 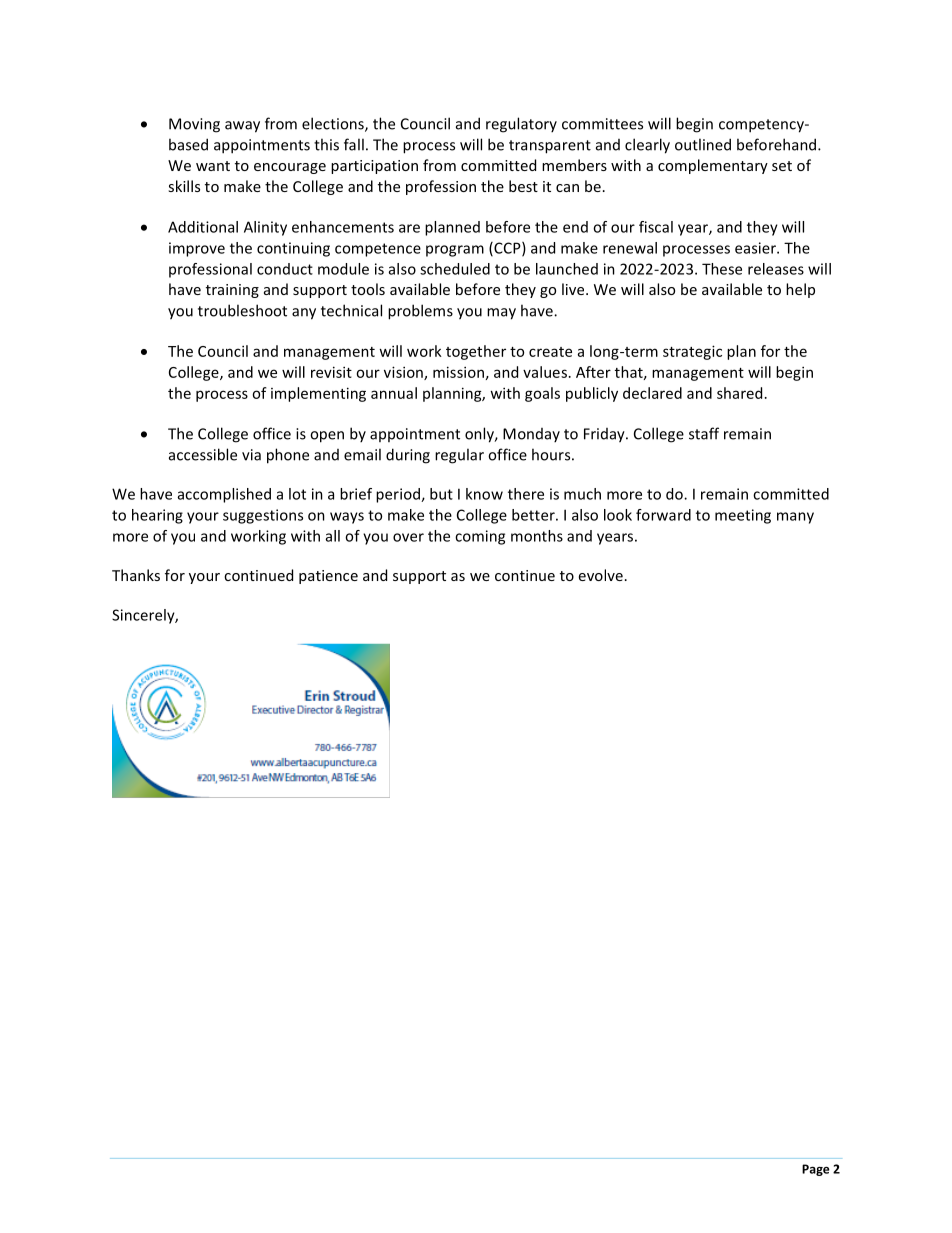 I want to click on complementary, so click(x=713, y=166).
